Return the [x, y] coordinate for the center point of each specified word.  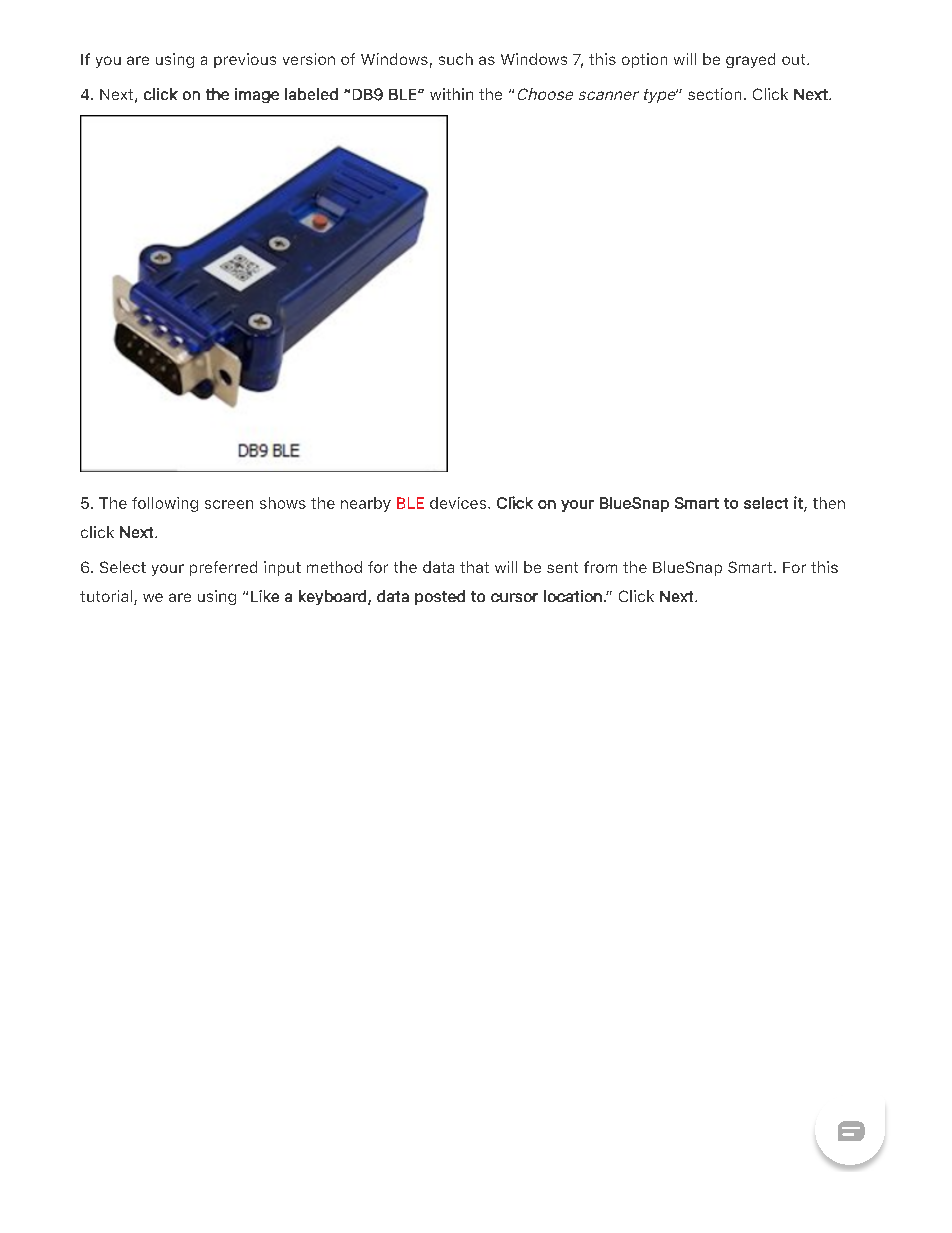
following [165, 504]
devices [459, 503]
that [474, 567]
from [600, 567]
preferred [223, 568]
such [456, 59]
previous [245, 60]
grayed [750, 60]
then [829, 503]
